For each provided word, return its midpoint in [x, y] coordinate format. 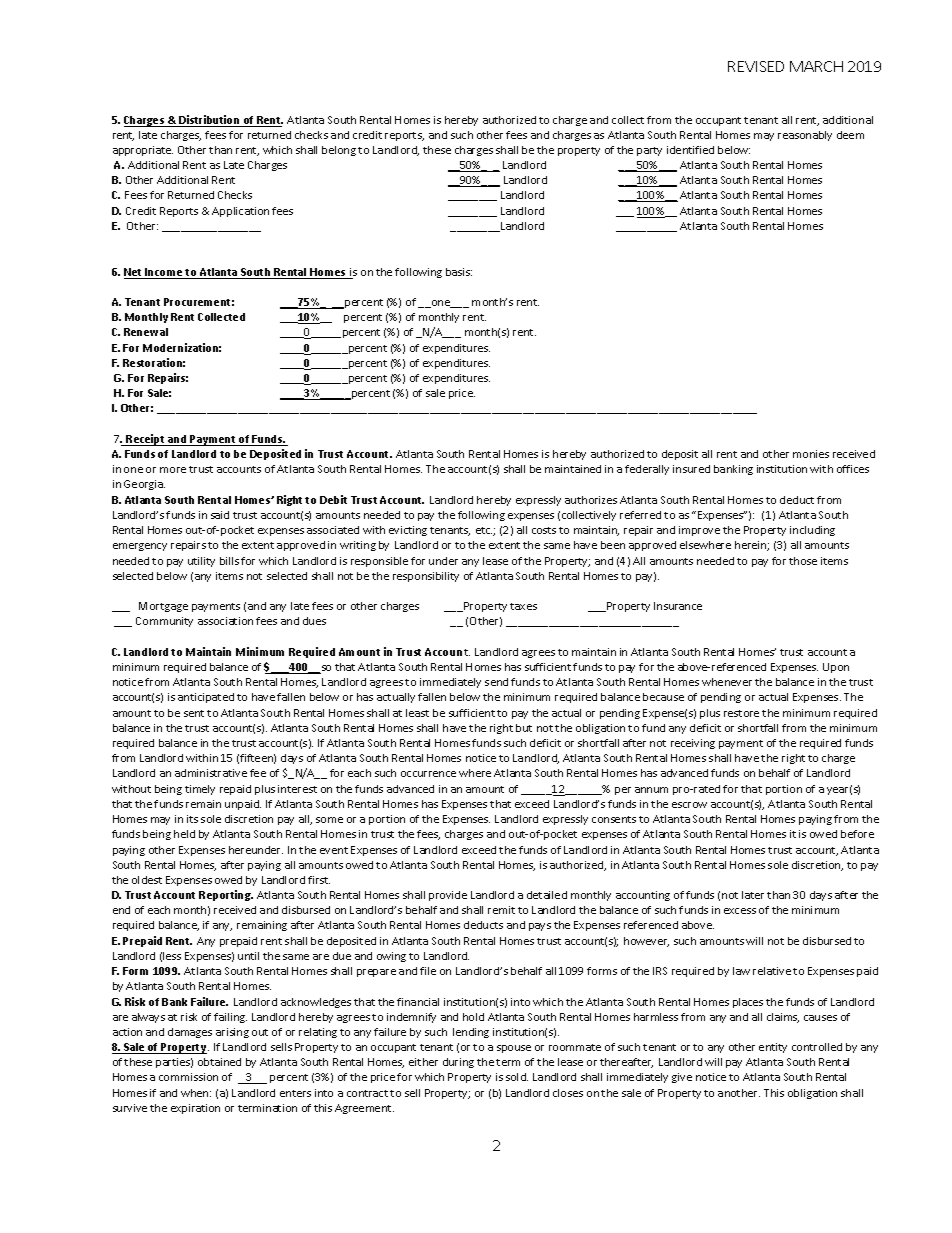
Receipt [146, 440]
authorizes [591, 500]
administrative [211, 773]
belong [339, 151]
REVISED [756, 66]
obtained [219, 1062]
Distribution [210, 121]
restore [741, 713]
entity [773, 1048]
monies [811, 454]
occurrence [428, 774]
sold [517, 1077]
